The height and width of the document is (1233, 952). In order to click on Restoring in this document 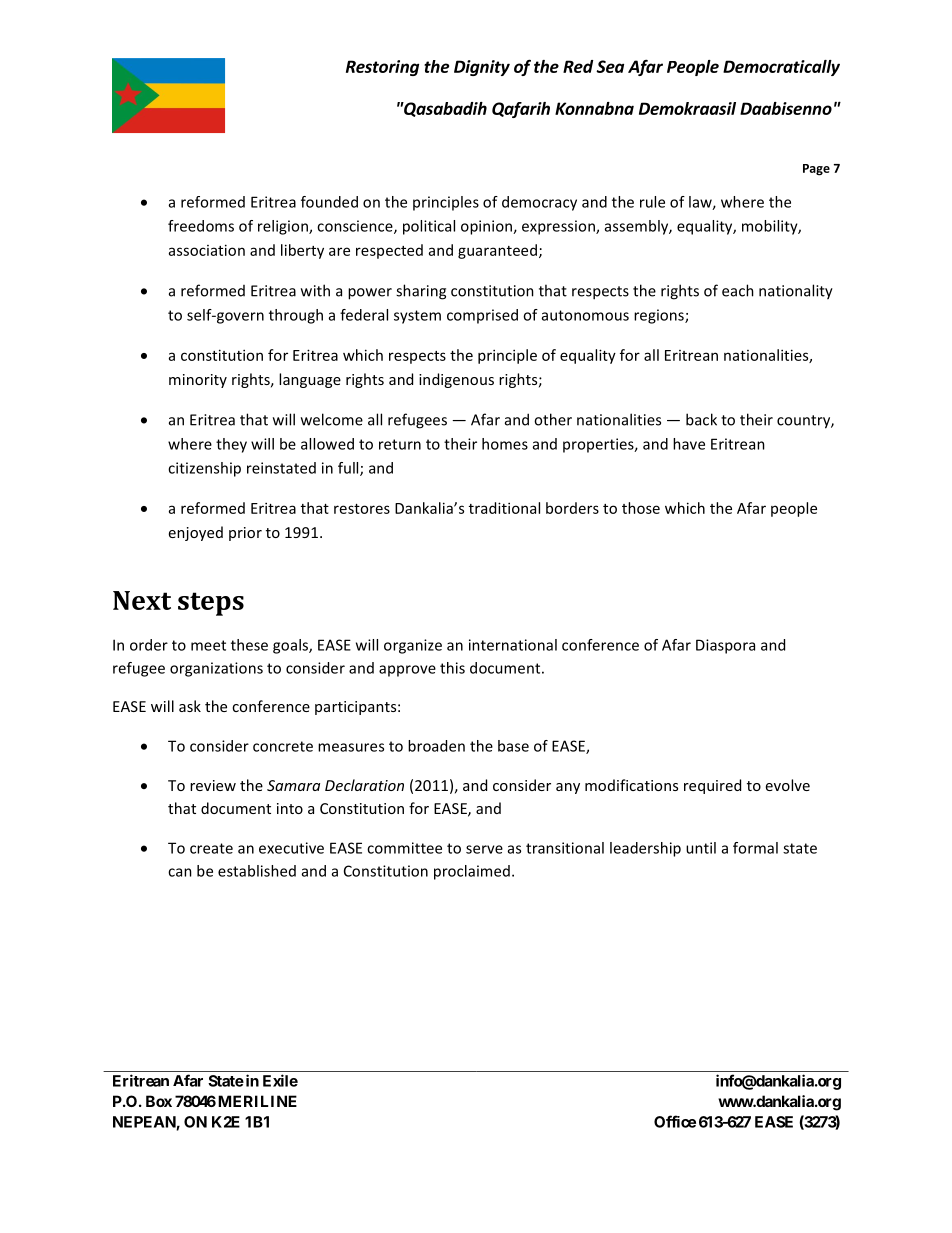, I will do `click(382, 68)`.
